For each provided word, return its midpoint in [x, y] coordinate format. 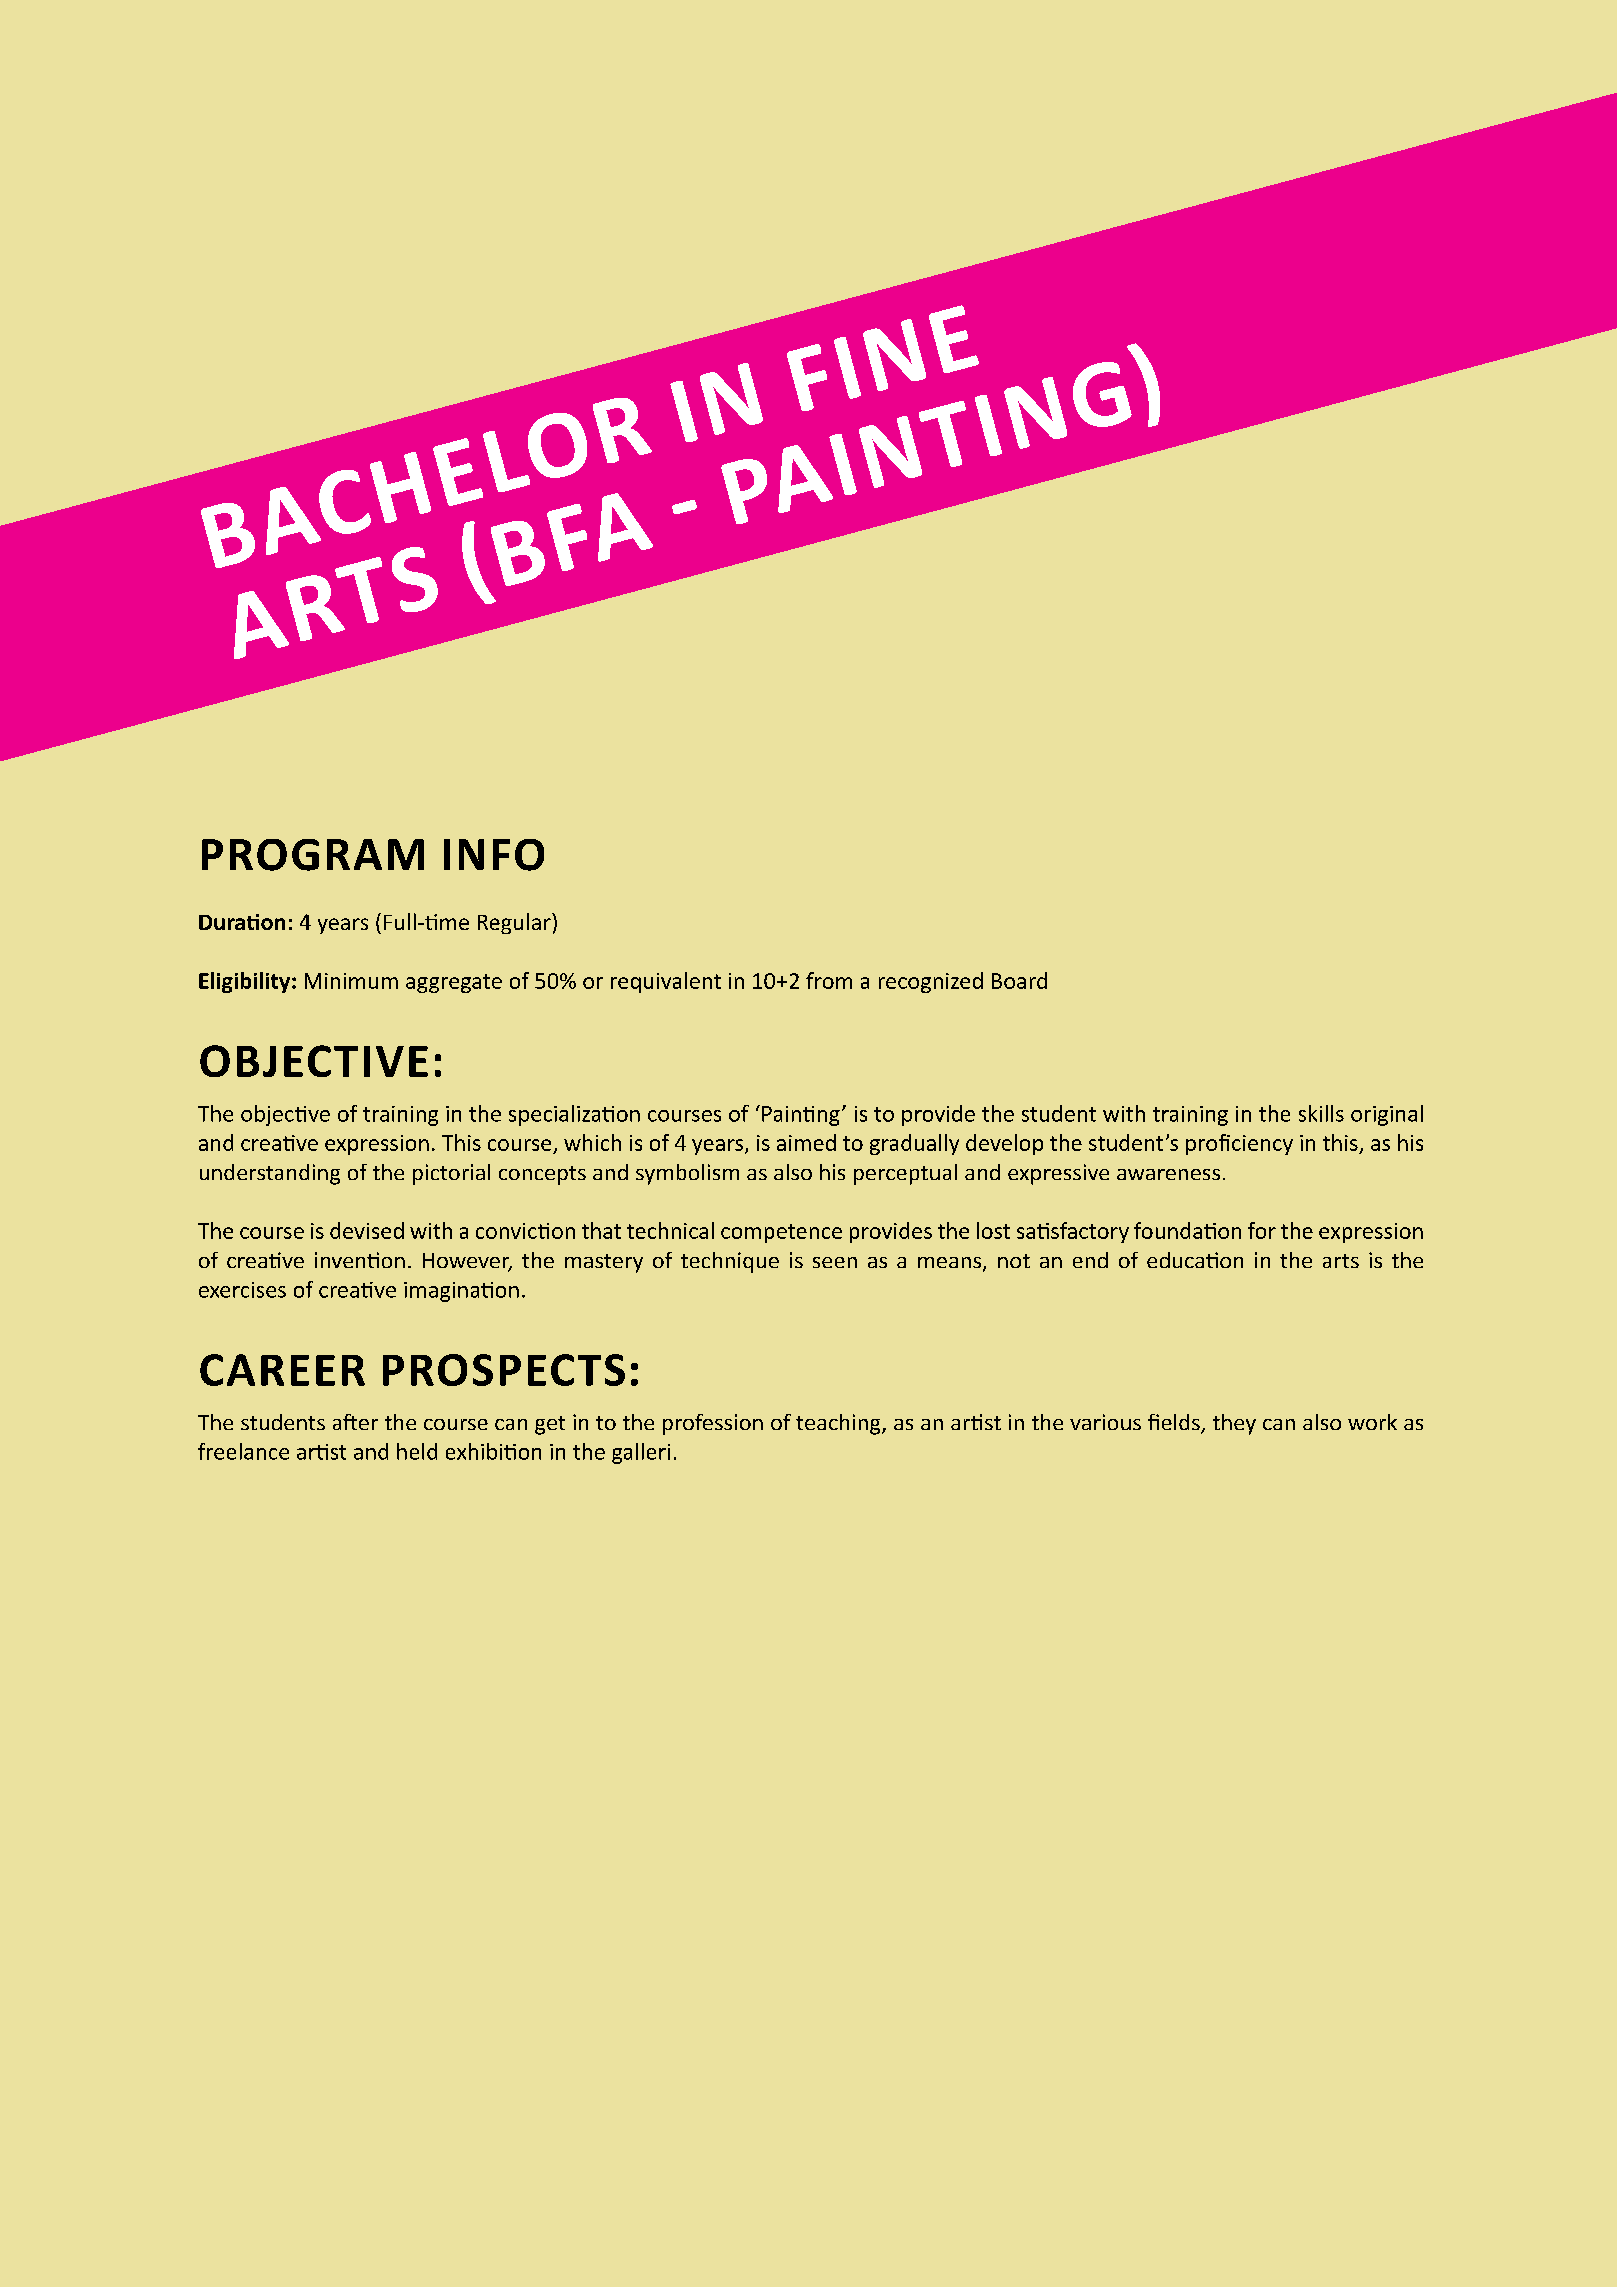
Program [313, 855]
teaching [839, 1424]
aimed [806, 1142]
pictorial [451, 1174]
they [1234, 1424]
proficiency [1239, 1144]
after [355, 1422]
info [494, 855]
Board [1019, 980]
